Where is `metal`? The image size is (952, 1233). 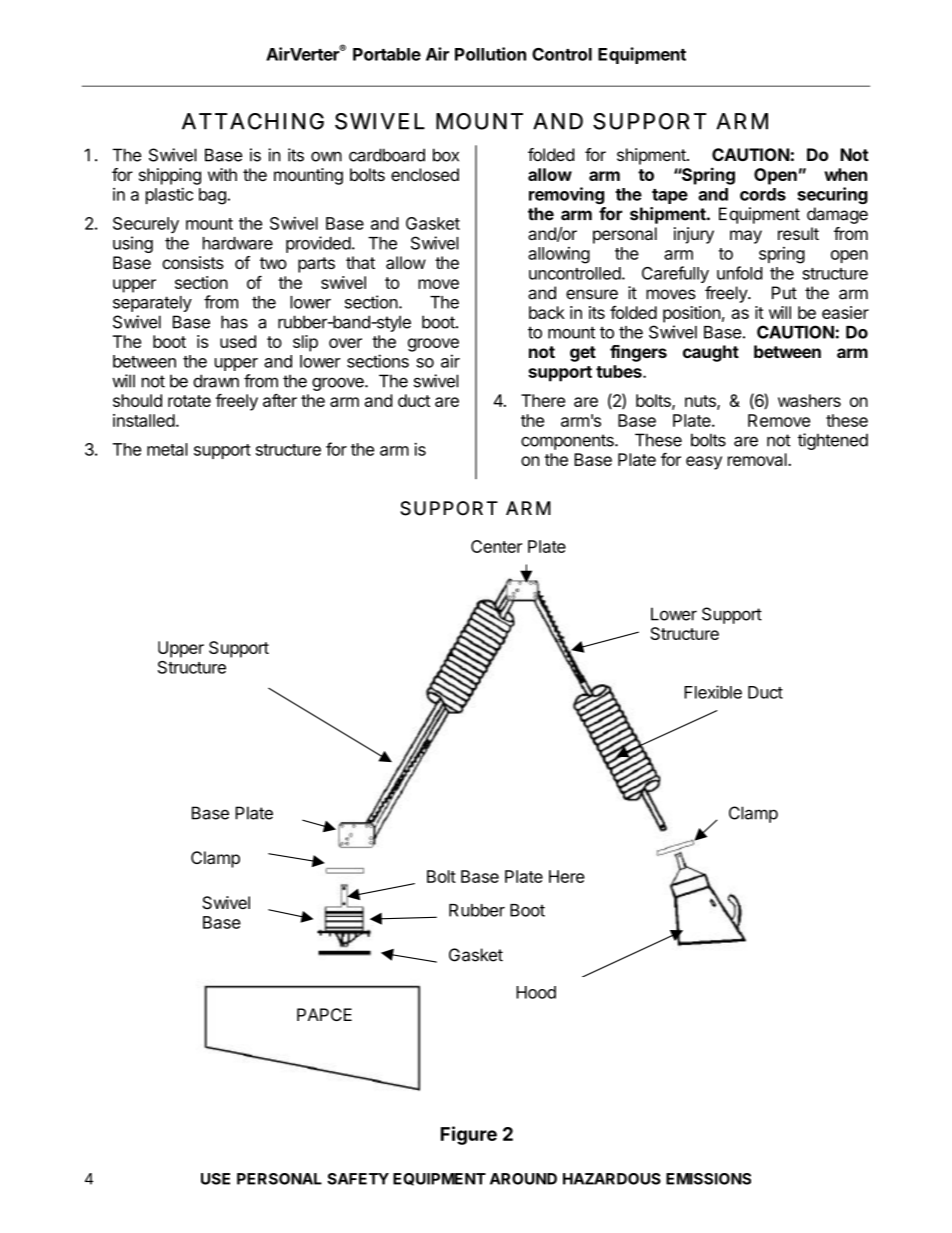
metal is located at coordinates (167, 449).
